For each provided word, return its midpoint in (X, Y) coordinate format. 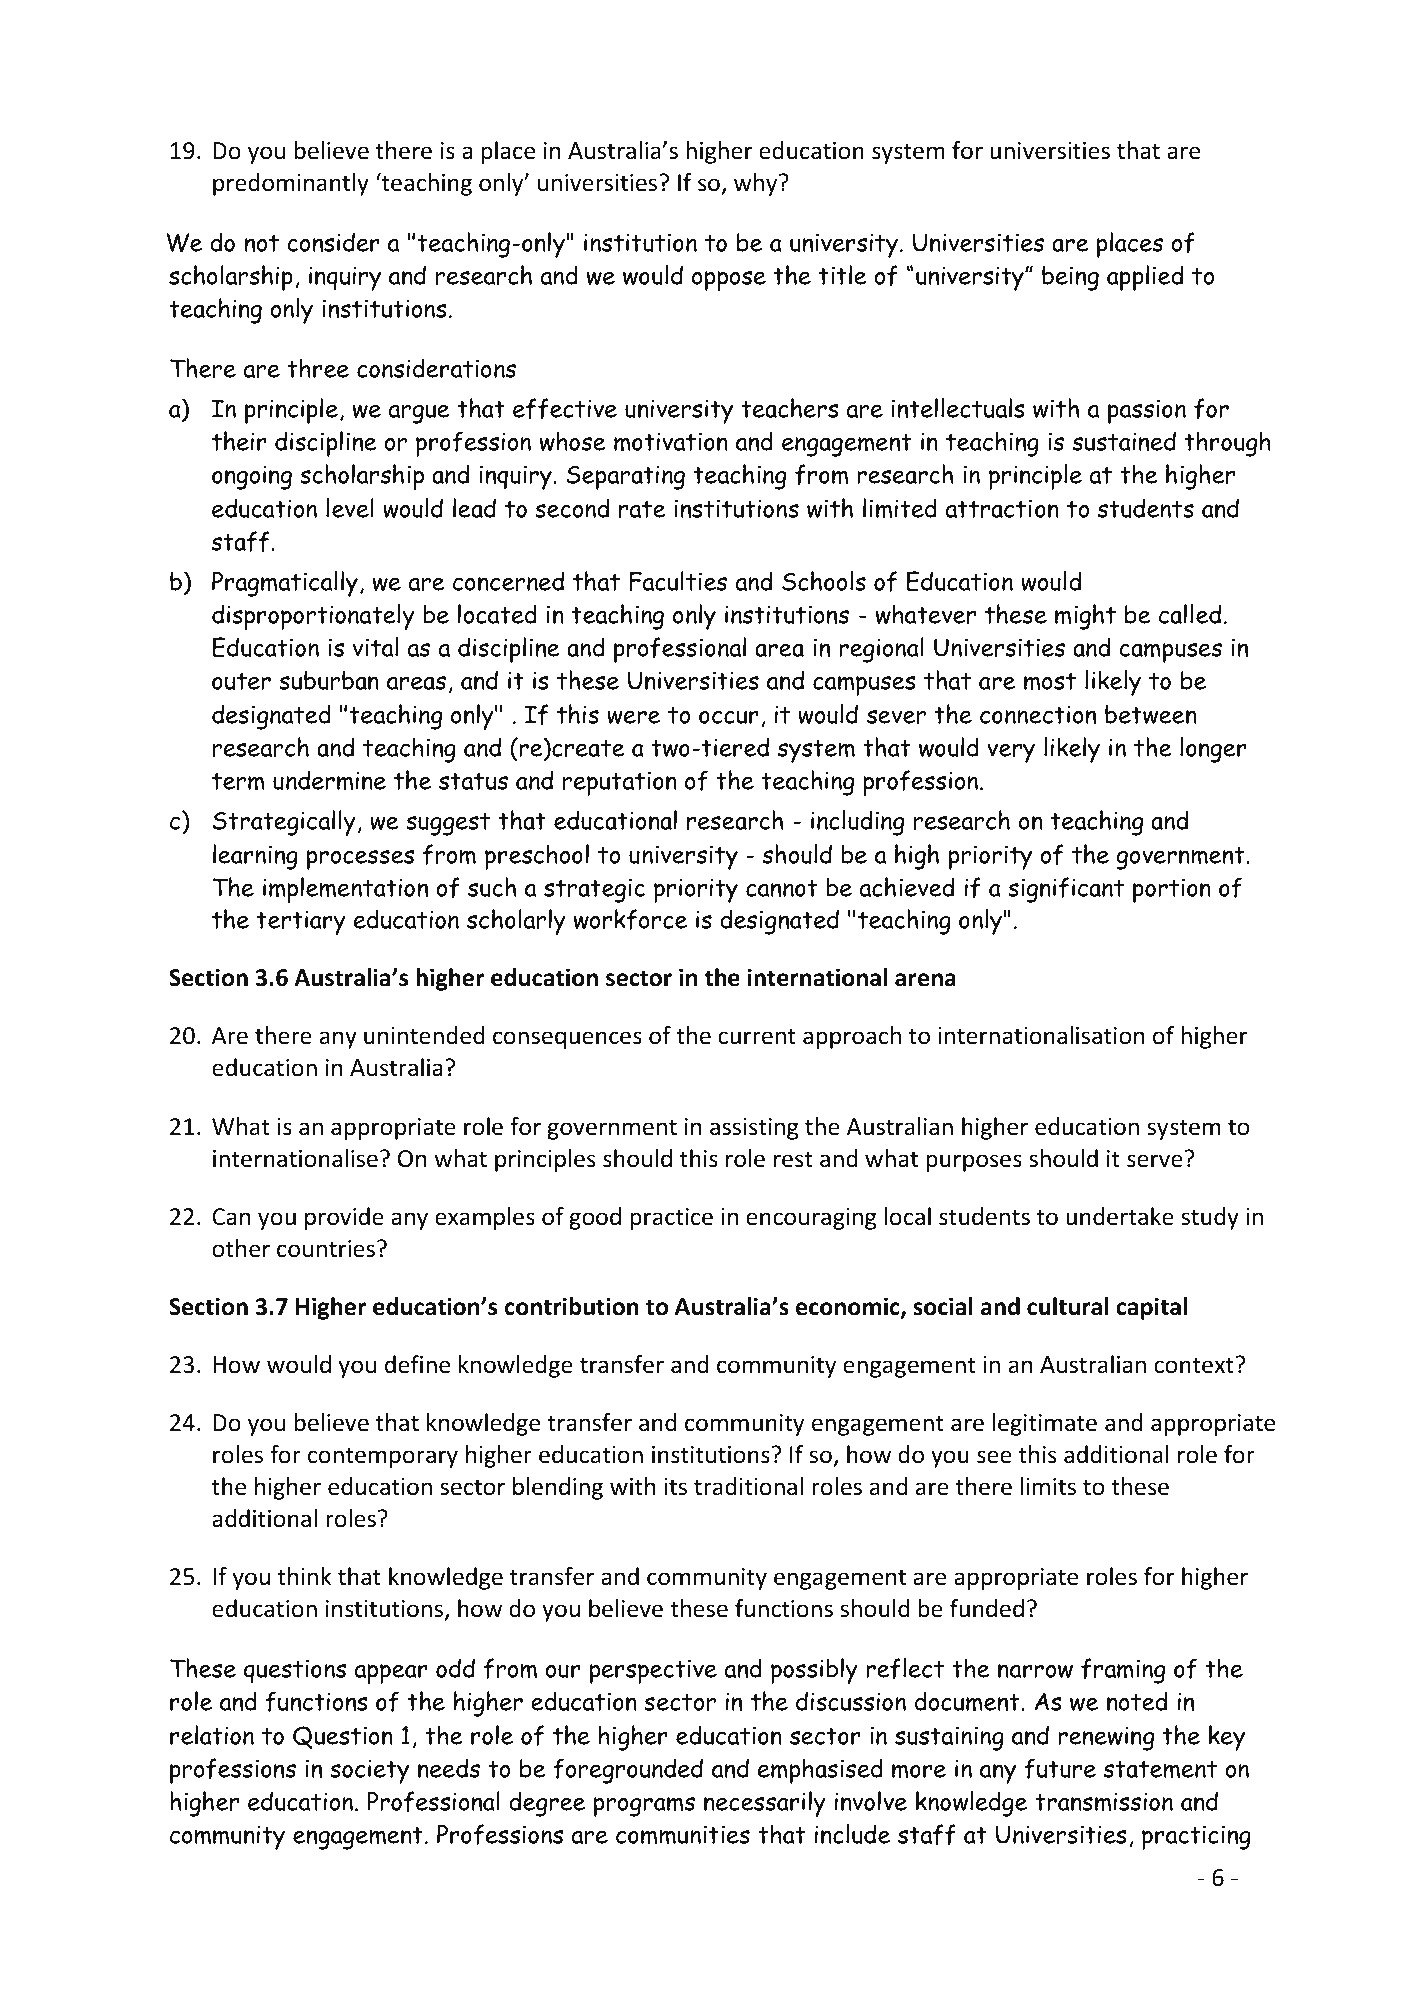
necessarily (765, 1804)
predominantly (291, 184)
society (369, 1771)
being (1070, 278)
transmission (1104, 1802)
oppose (729, 281)
